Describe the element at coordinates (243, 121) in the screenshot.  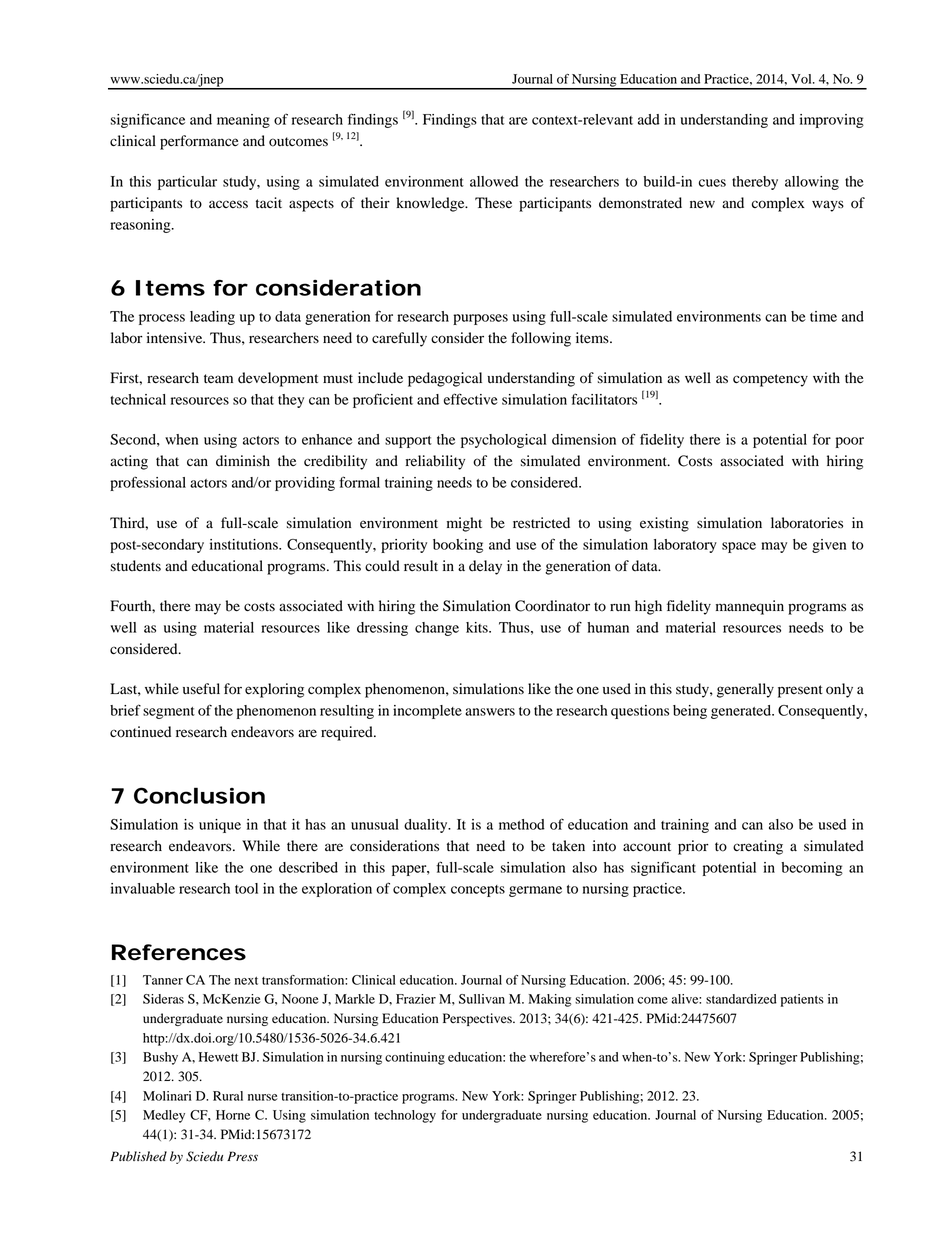
I see `meaning` at that location.
